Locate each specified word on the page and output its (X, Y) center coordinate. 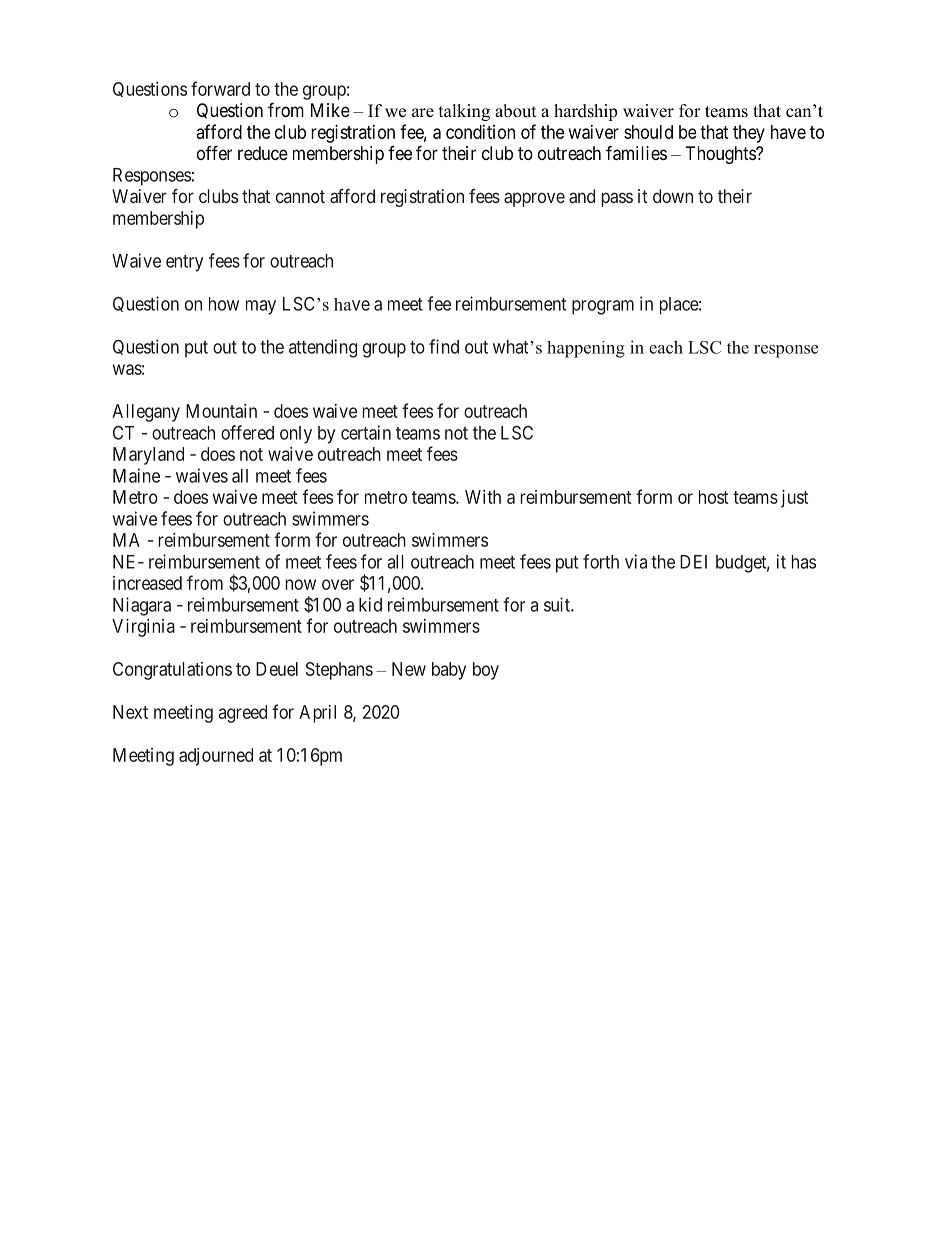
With (483, 497)
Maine (136, 475)
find (444, 346)
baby (449, 671)
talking (464, 112)
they (749, 134)
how (224, 304)
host (713, 497)
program (603, 307)
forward (220, 88)
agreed (243, 714)
